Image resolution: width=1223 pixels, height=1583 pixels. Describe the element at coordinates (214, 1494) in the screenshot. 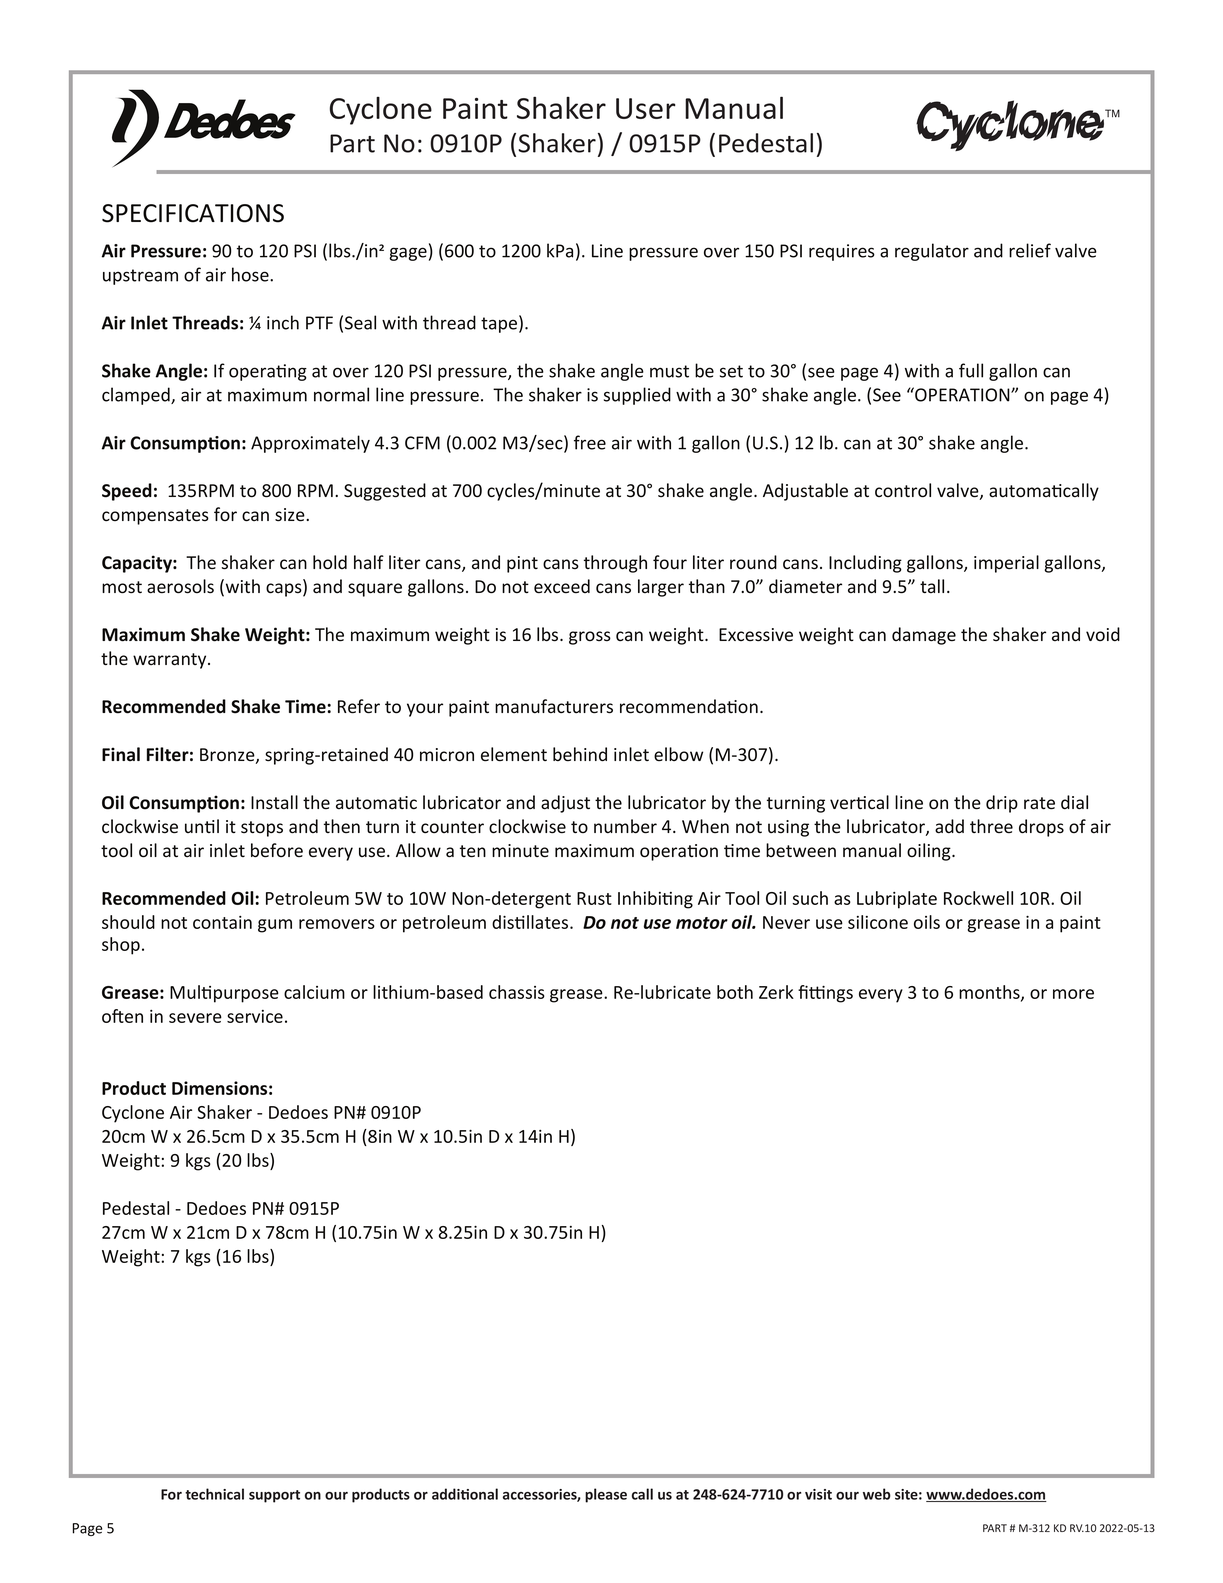

I see `technical` at that location.
